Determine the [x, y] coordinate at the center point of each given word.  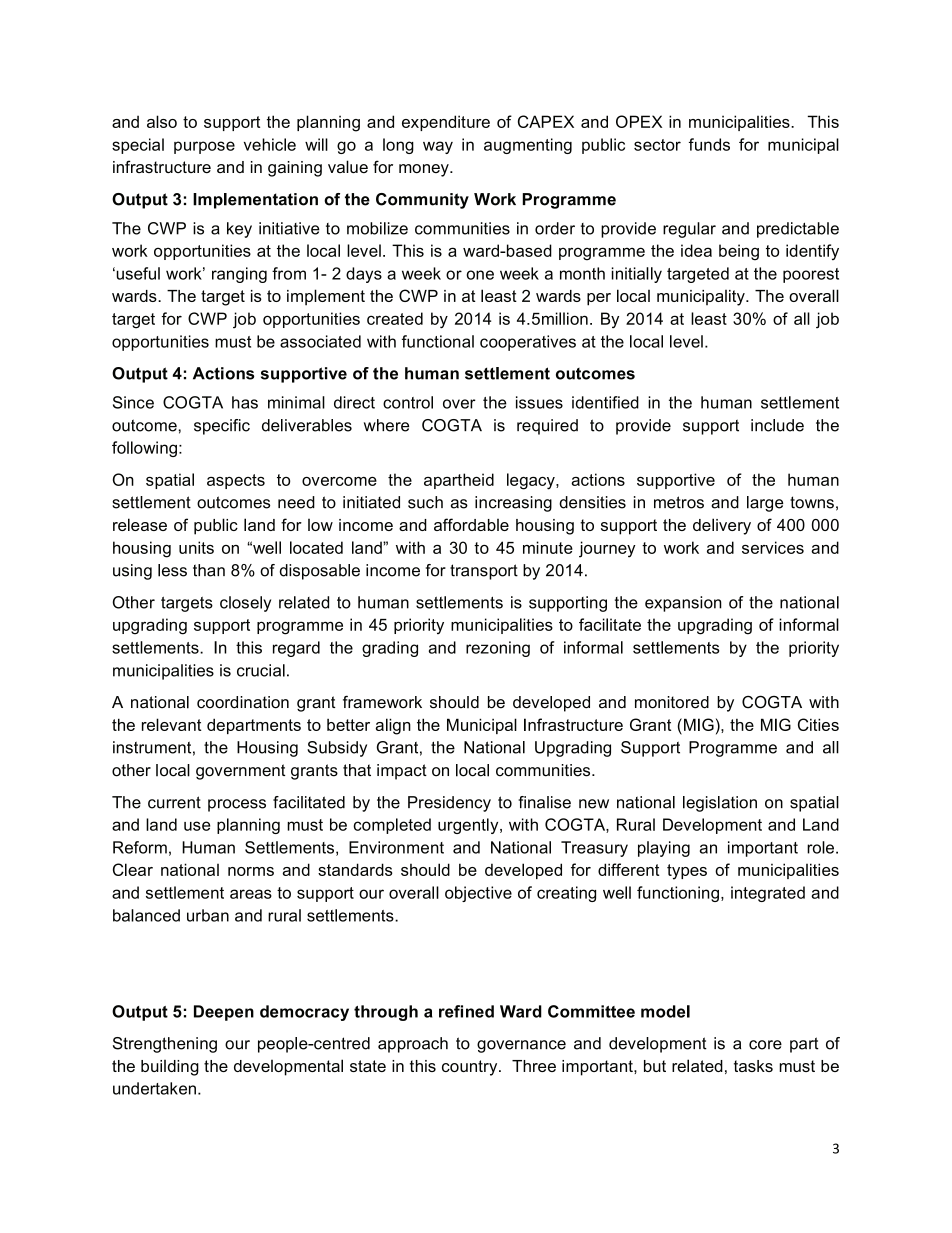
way [438, 147]
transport [484, 572]
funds [709, 144]
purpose [204, 147]
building [170, 1068]
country [471, 1068]
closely [245, 604]
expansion [683, 604]
